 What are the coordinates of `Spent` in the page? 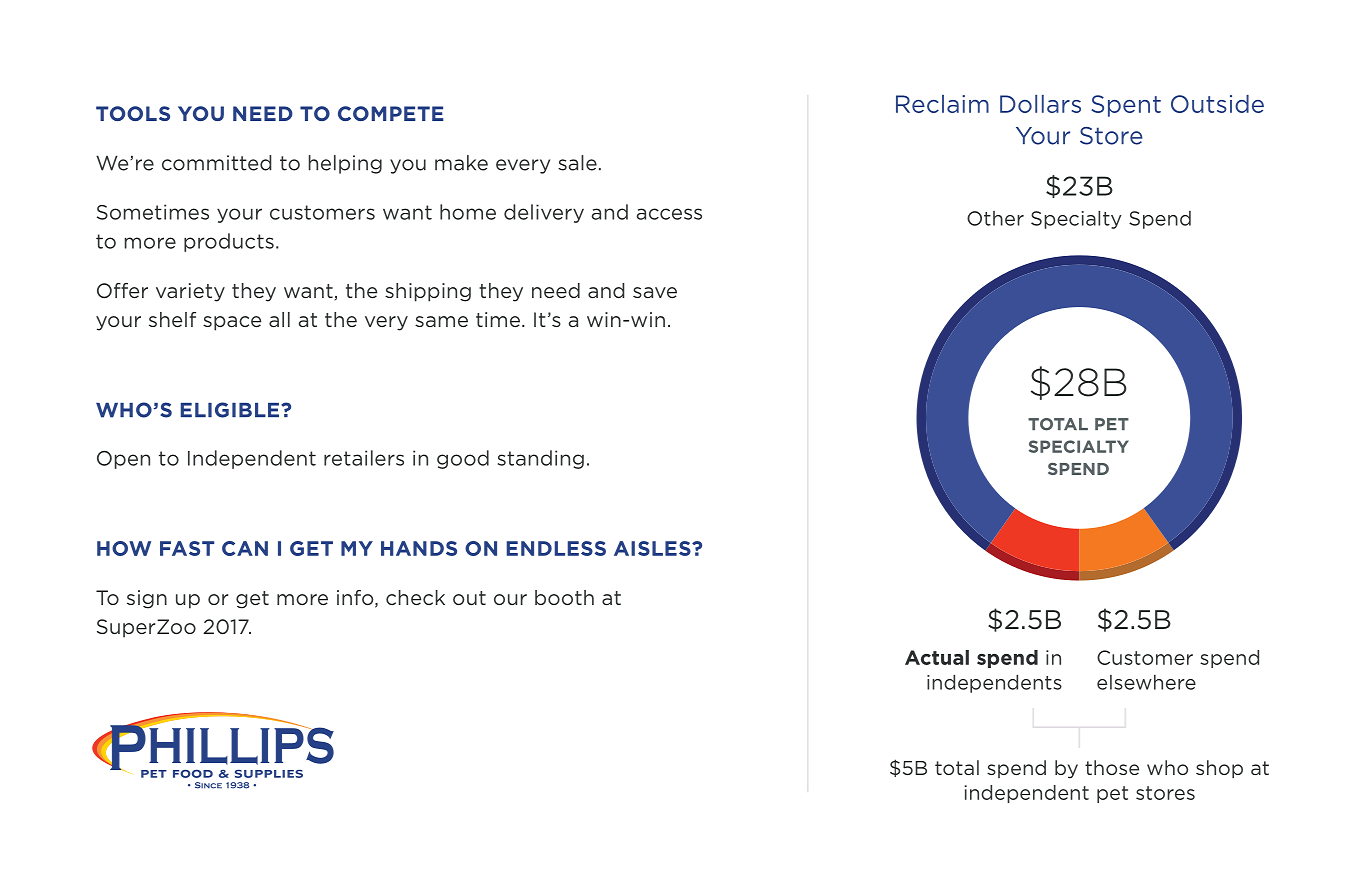 It's located at (1126, 106).
